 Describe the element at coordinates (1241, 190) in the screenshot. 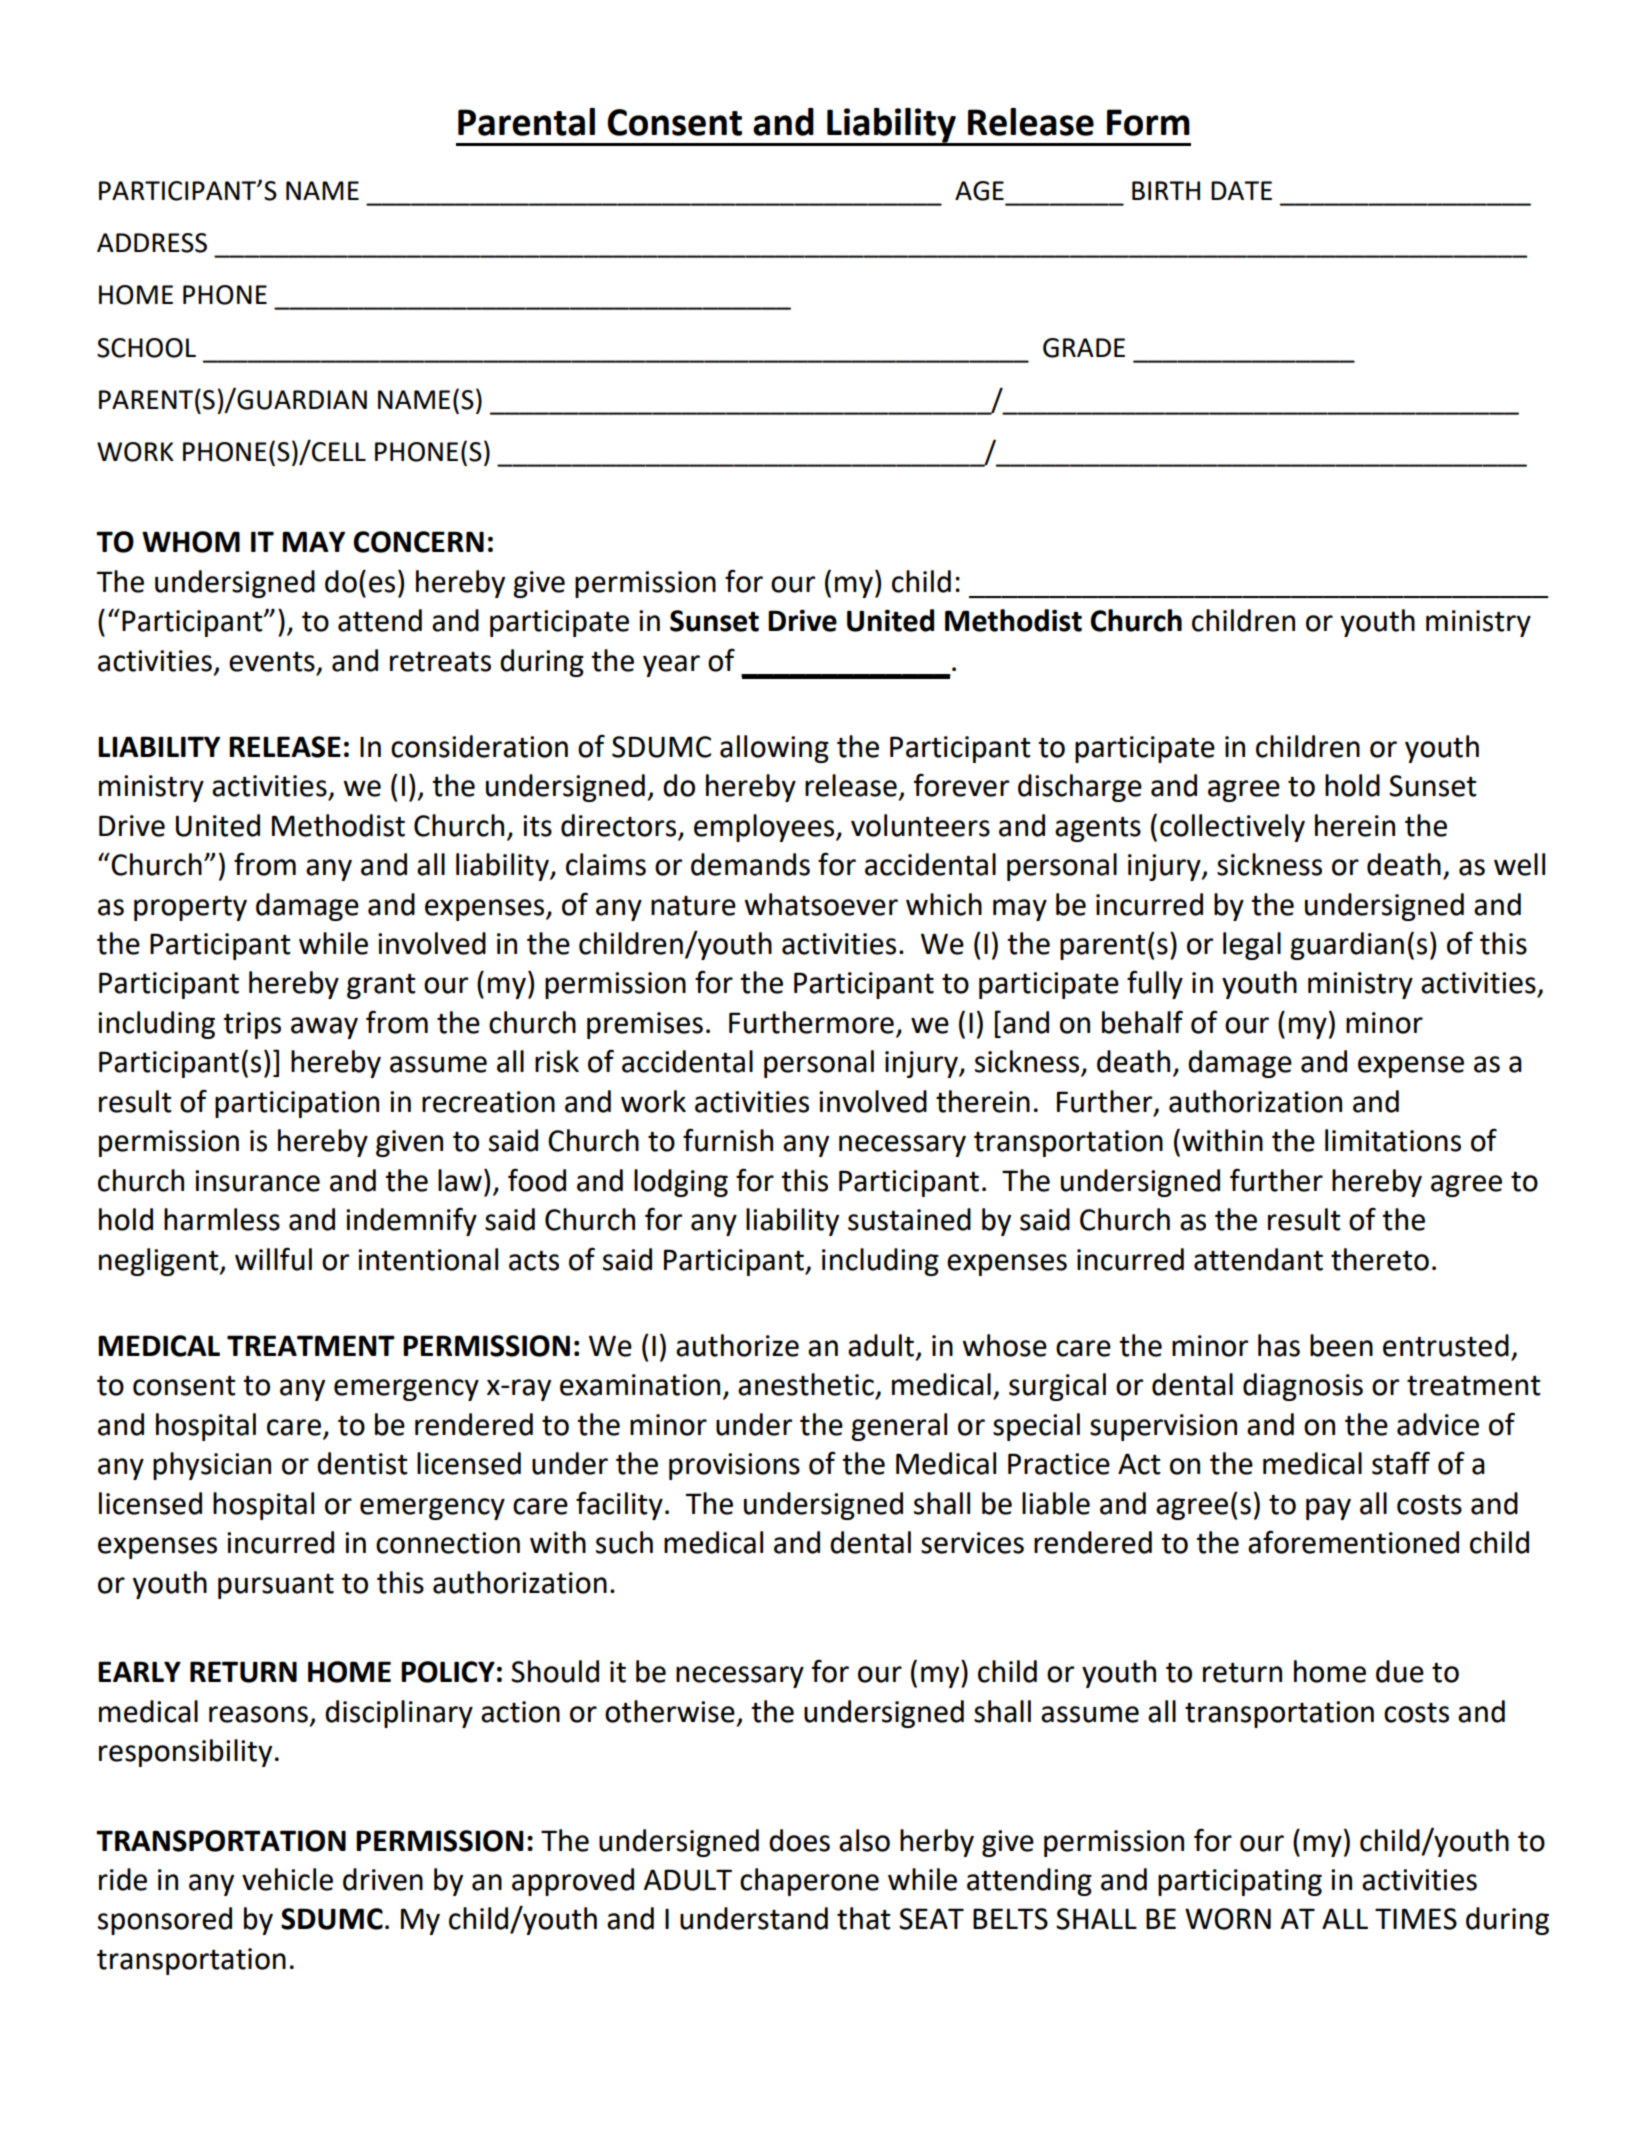

I see `DATE` at that location.
